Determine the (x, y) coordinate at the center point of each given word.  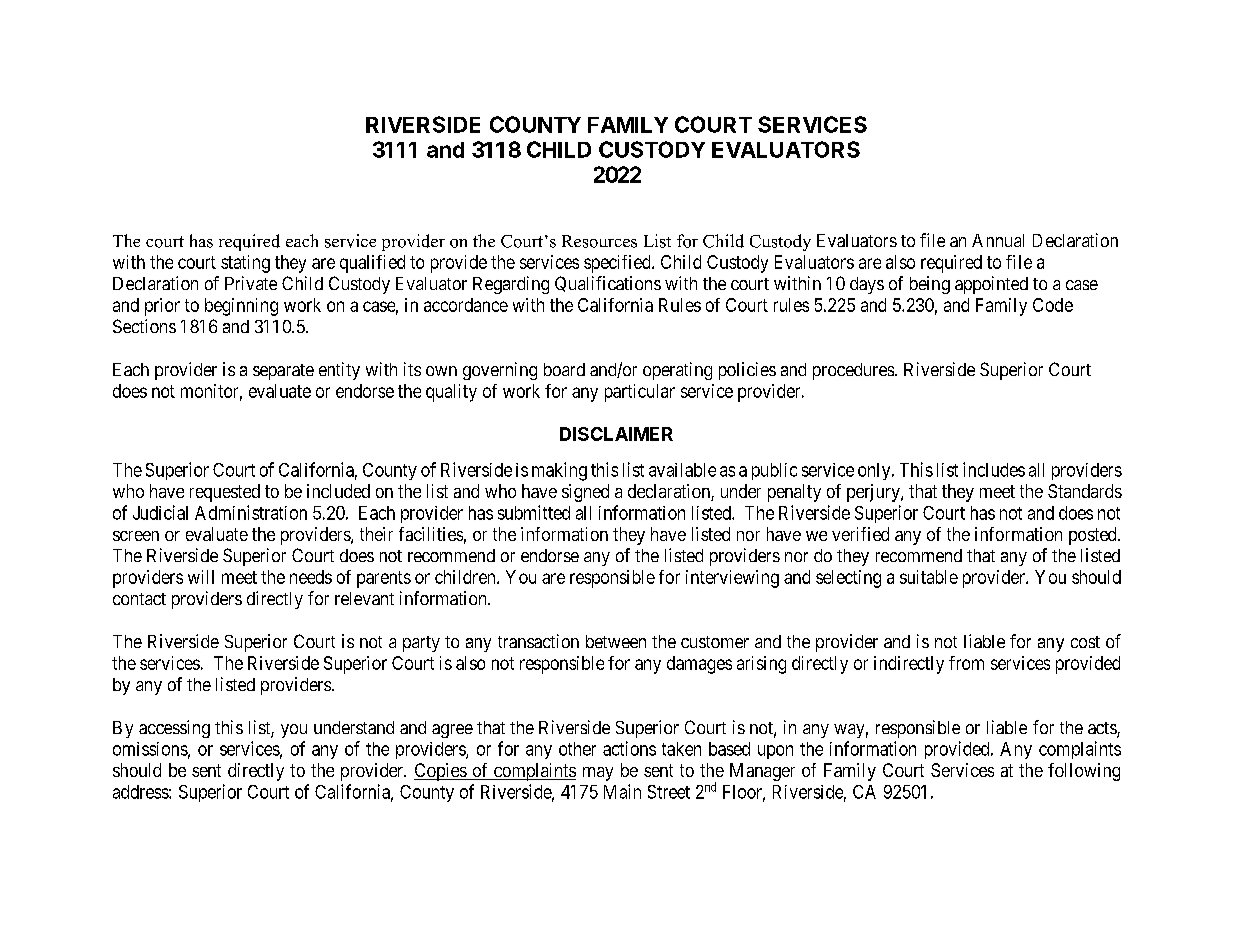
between (616, 641)
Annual (998, 240)
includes (994, 469)
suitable (929, 577)
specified (618, 264)
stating (245, 264)
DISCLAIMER (616, 434)
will (201, 577)
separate (283, 372)
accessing (174, 729)
